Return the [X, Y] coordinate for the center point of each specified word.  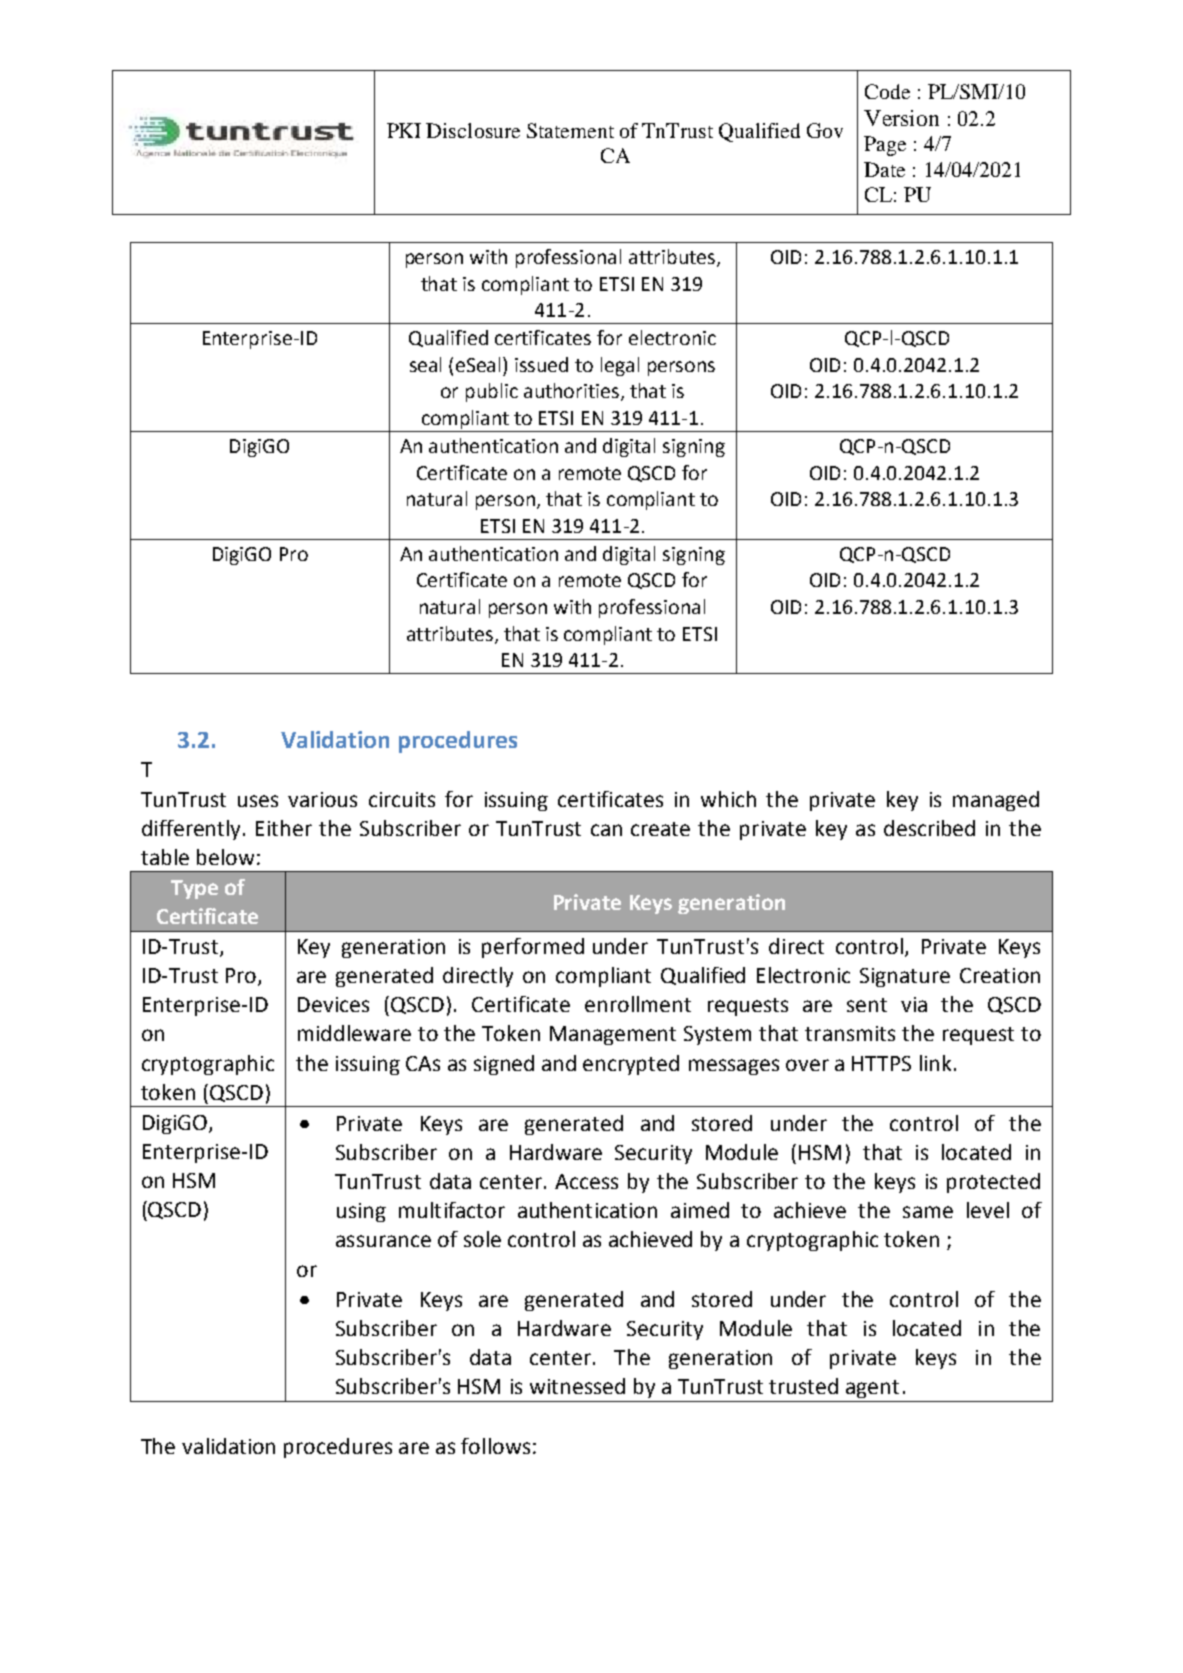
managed [996, 801]
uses [258, 801]
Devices [333, 1004]
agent [872, 1389]
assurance [383, 1241]
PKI [404, 130]
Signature [905, 977]
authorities [571, 390]
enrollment [638, 1004]
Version [901, 118]
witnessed [577, 1386]
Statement [570, 130]
